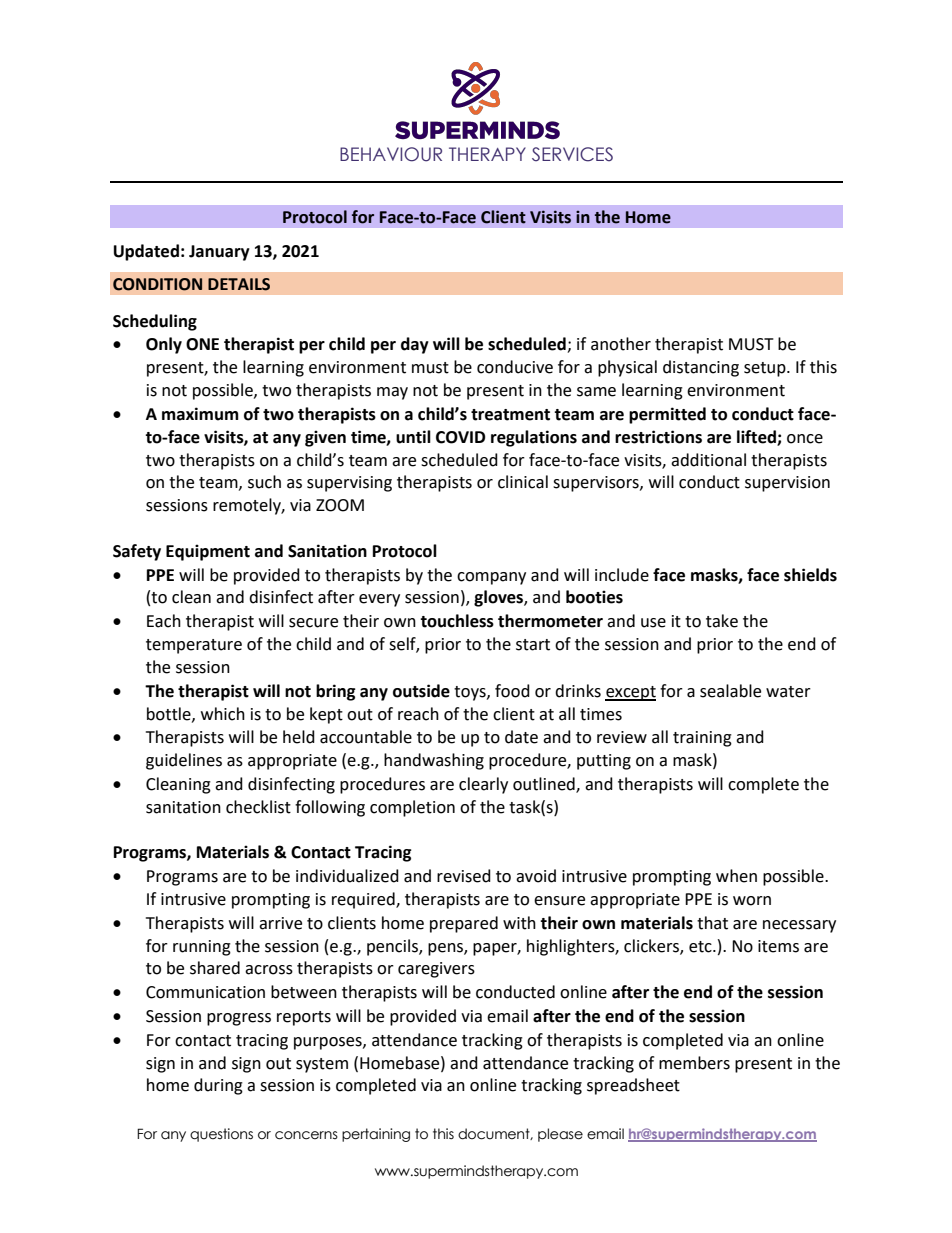 The height and width of the document is (1233, 952). I want to click on temperature, so click(194, 646).
